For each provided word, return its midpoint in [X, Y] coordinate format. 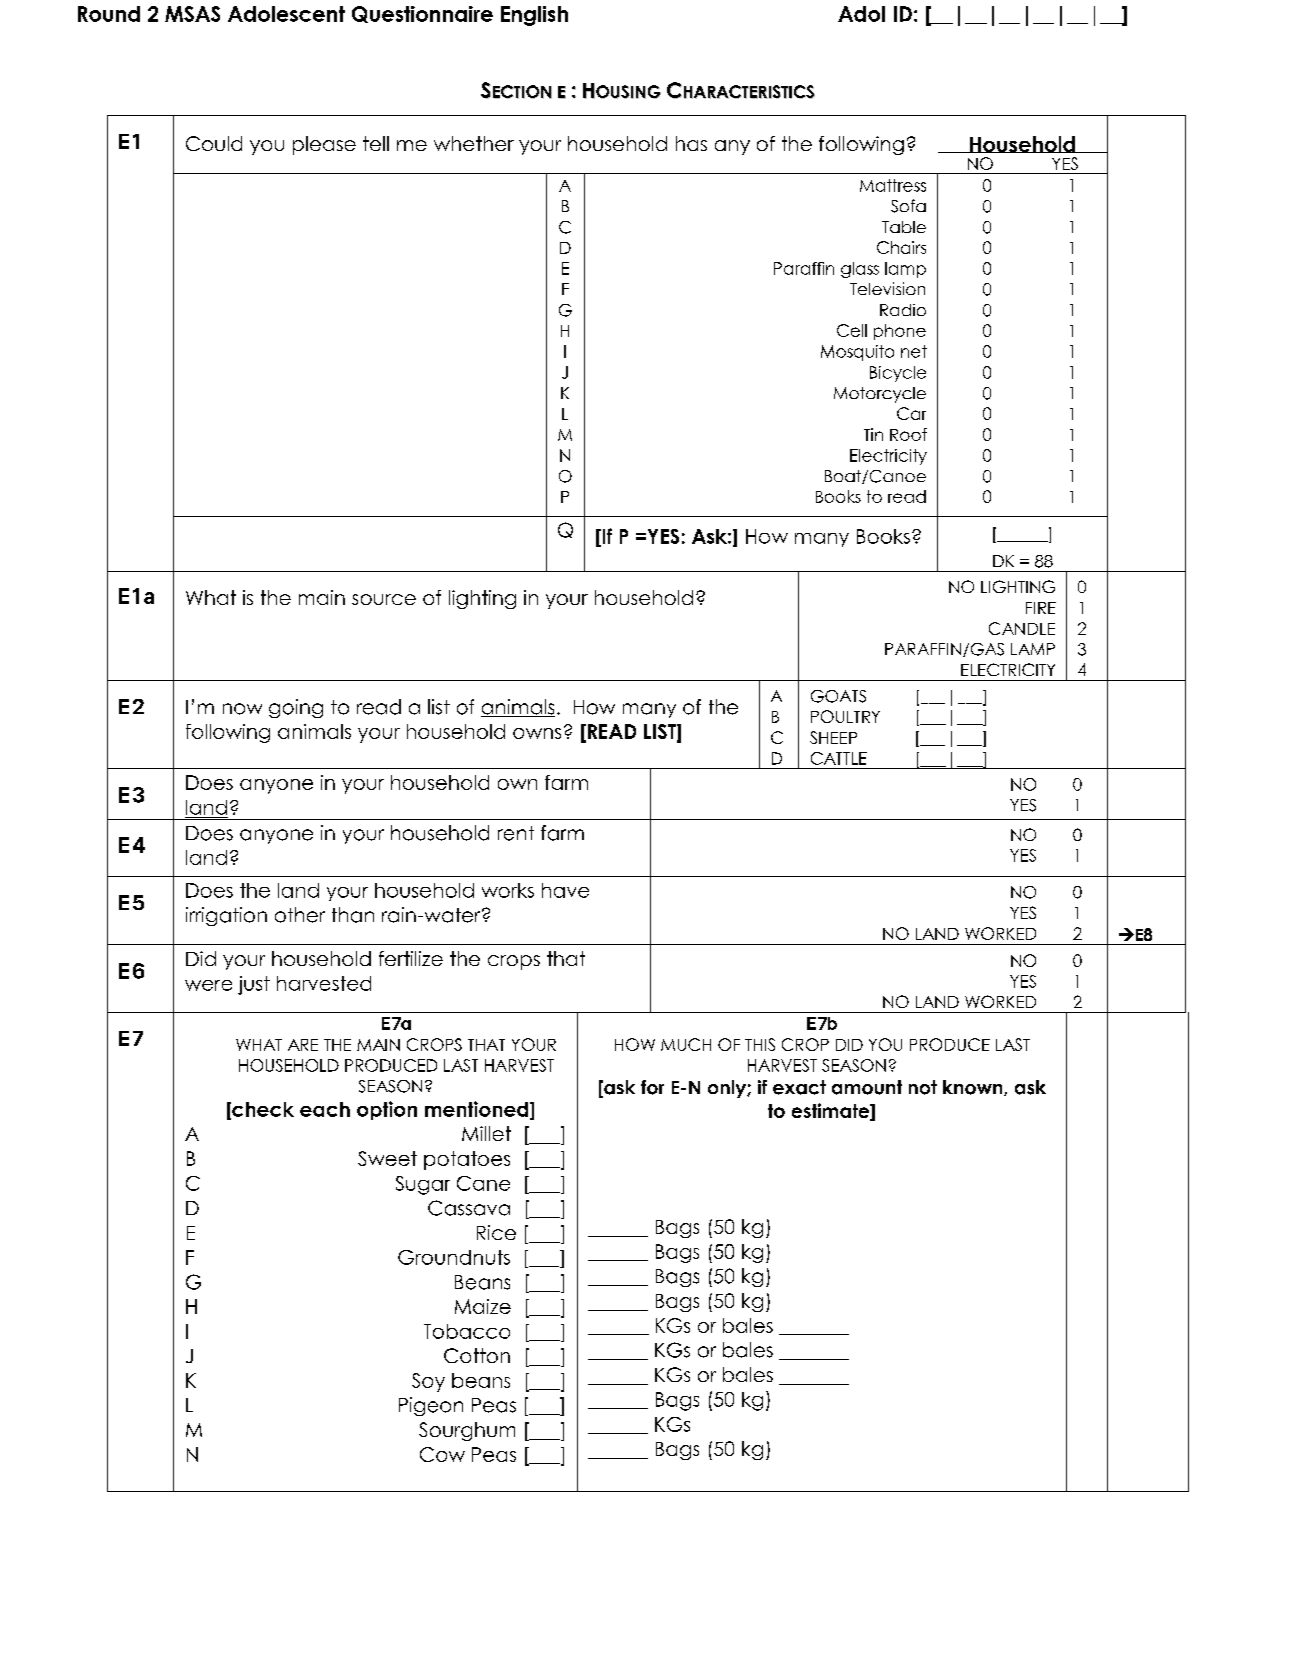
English [534, 16]
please [324, 145]
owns [537, 733]
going [296, 708]
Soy [428, 1382]
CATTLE [839, 758]
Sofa [908, 206]
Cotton [477, 1355]
